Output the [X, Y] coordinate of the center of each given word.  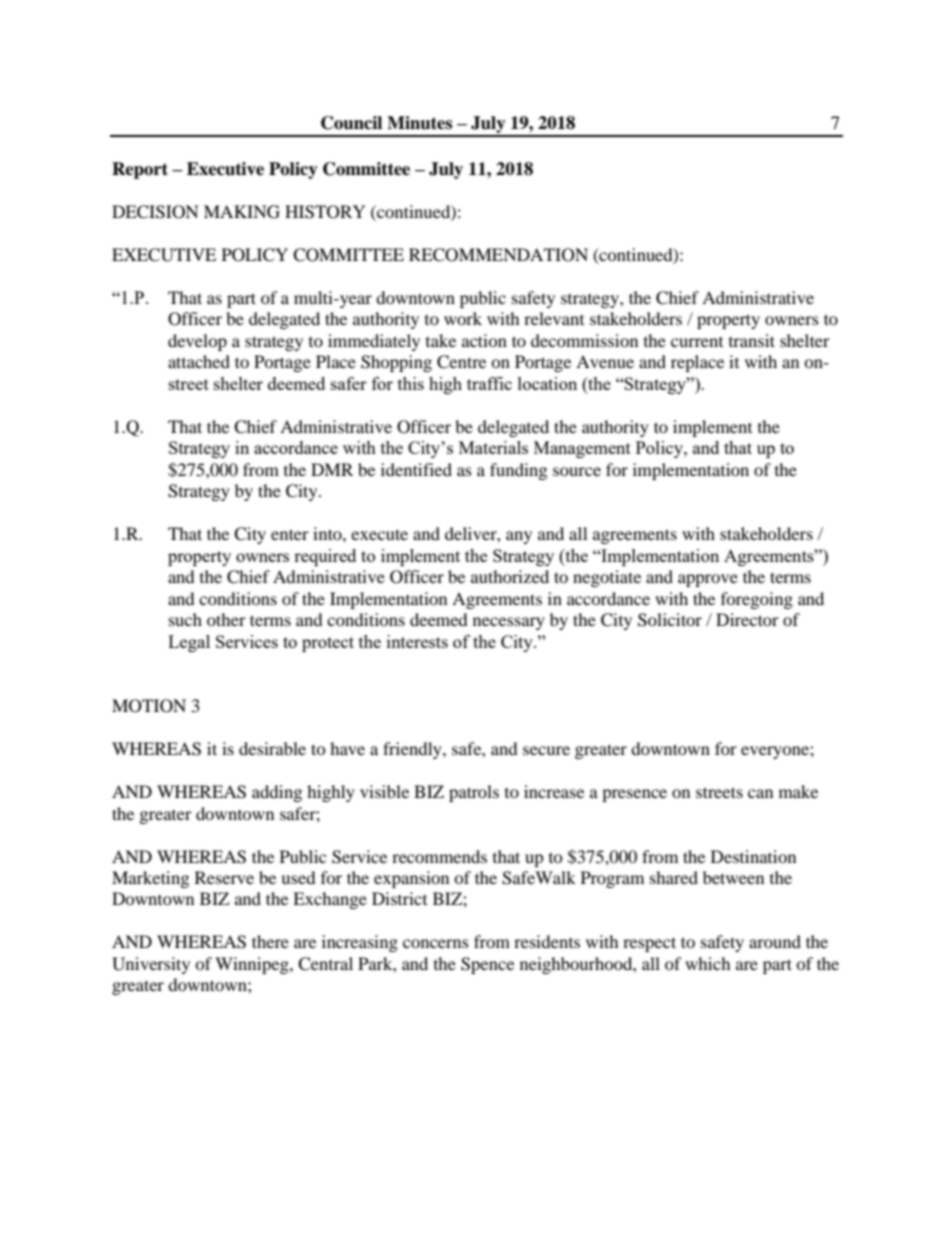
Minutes [419, 123]
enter [290, 534]
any [519, 537]
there [270, 941]
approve [708, 580]
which [708, 963]
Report [140, 170]
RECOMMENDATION [498, 255]
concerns [436, 943]
